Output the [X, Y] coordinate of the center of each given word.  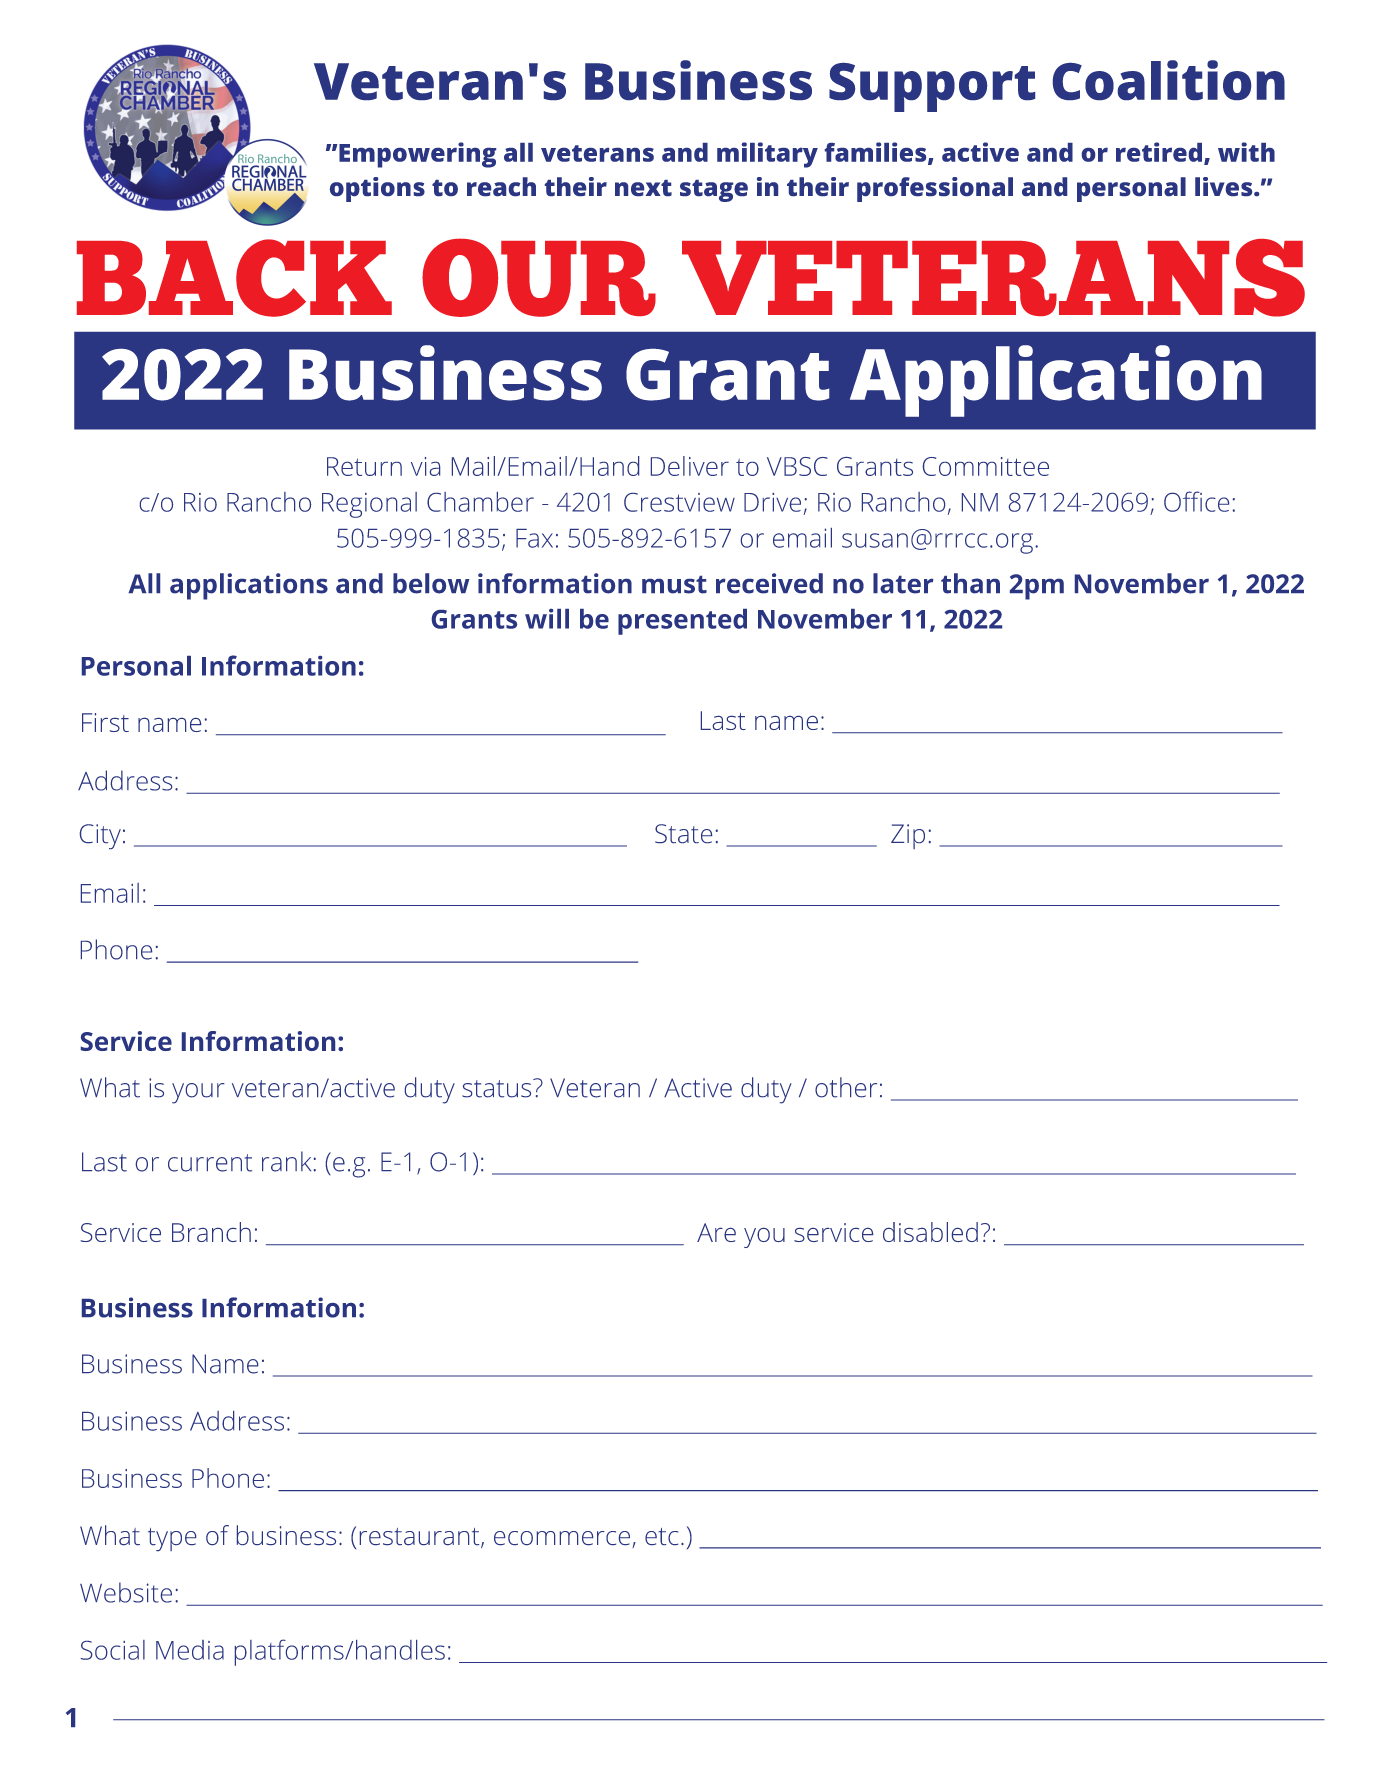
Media [190, 1650]
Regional [369, 505]
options [377, 189]
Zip [908, 836]
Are [716, 1232]
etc [661, 1536]
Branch [211, 1232]
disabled [930, 1232]
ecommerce [562, 1538]
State [683, 833]
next [643, 188]
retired [1159, 152]
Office [1196, 501]
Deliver [690, 466]
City [100, 836]
